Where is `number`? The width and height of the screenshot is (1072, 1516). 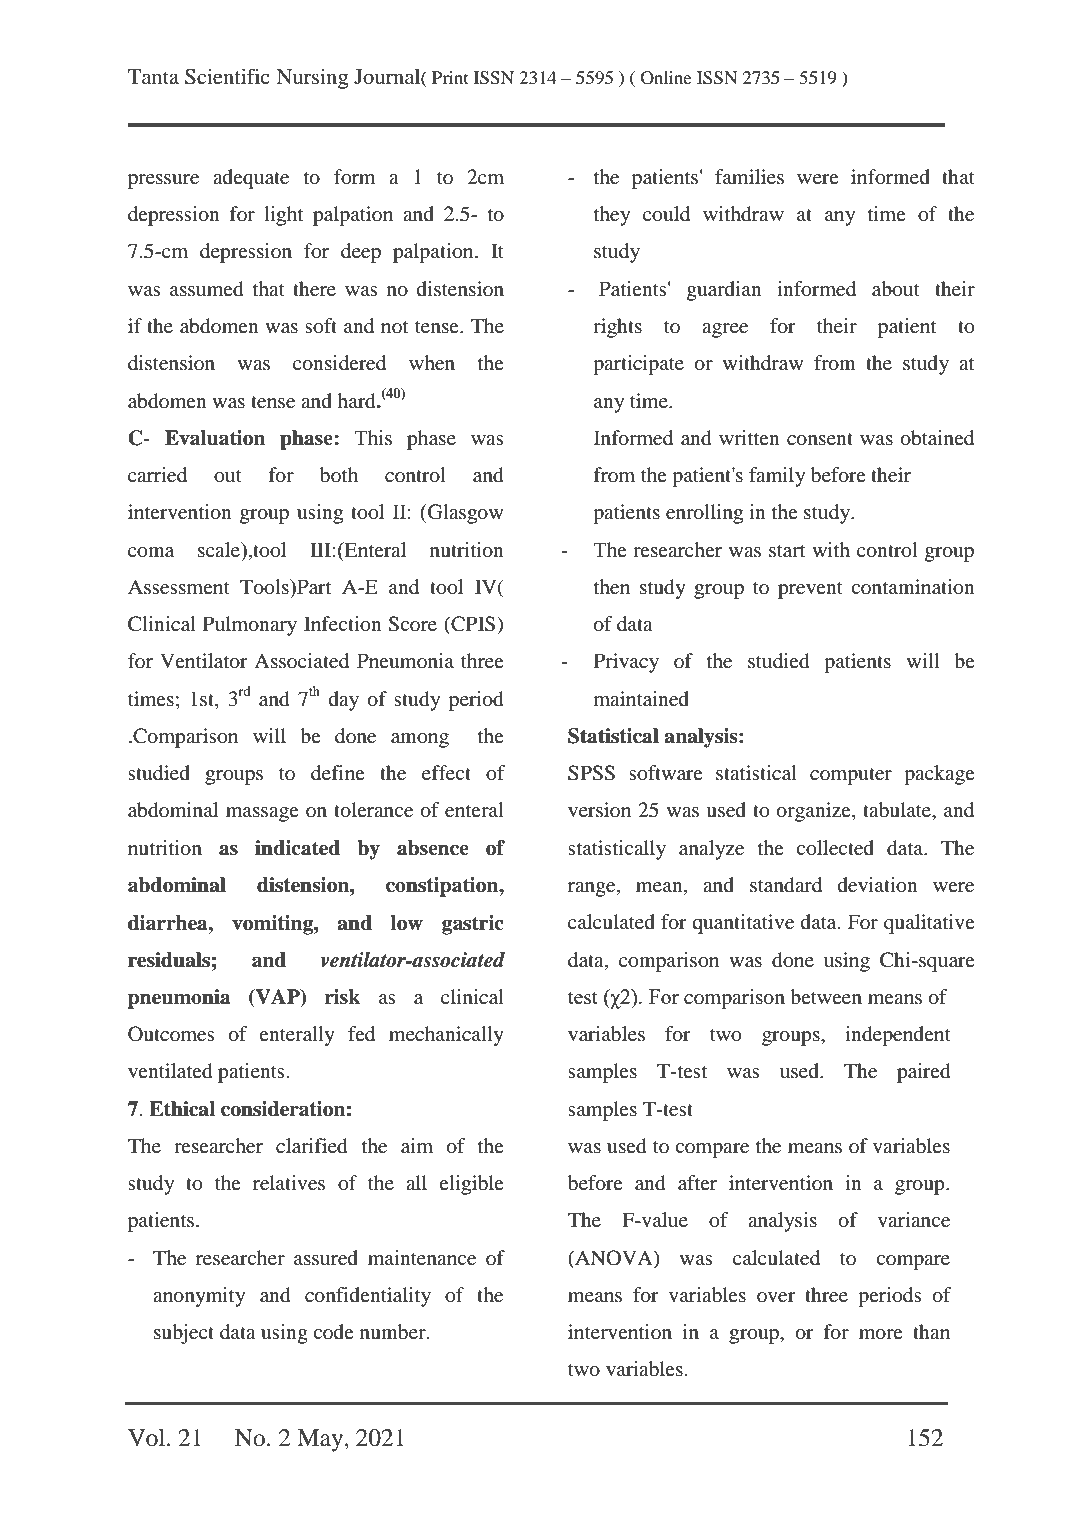 number is located at coordinates (394, 1332).
